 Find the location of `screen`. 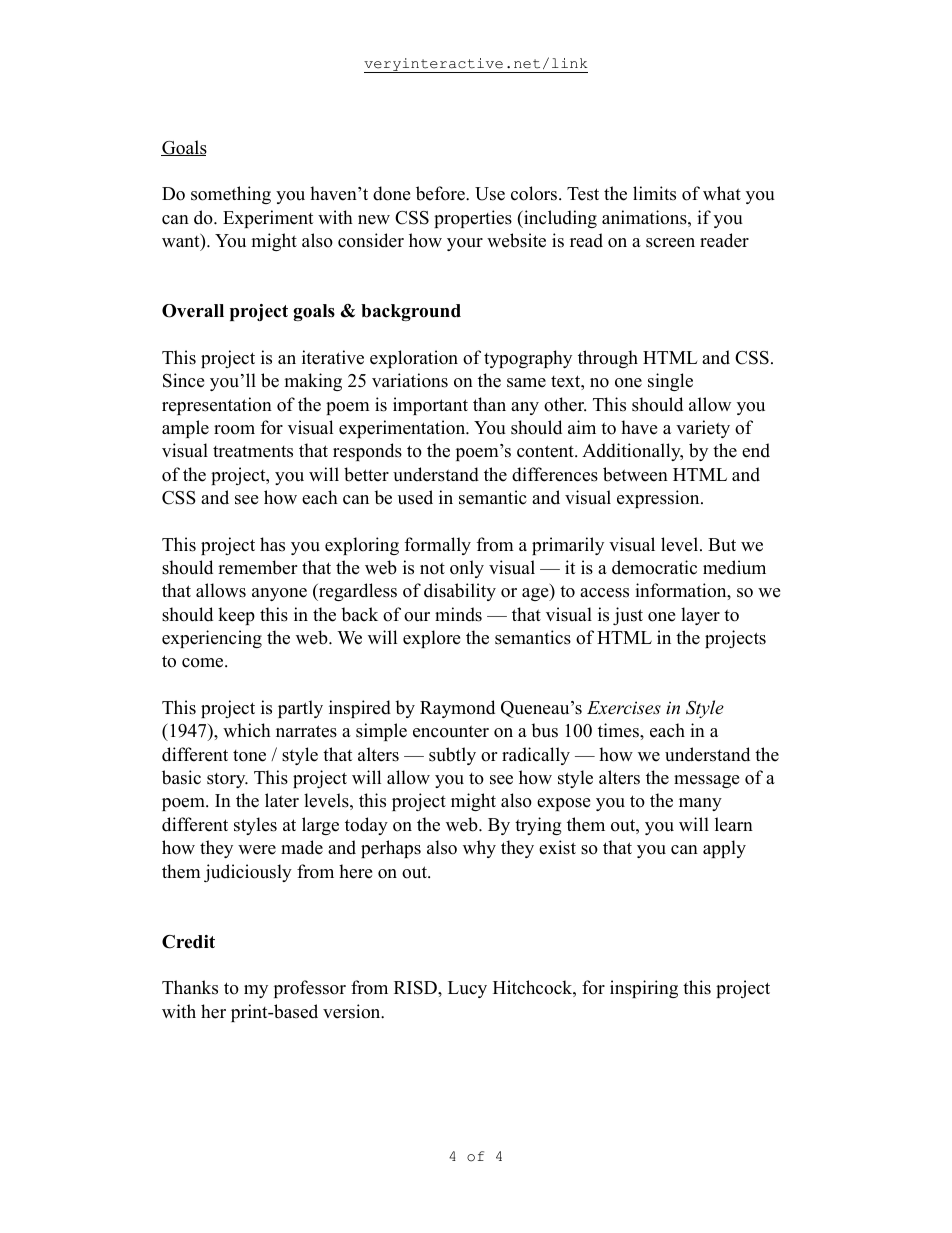

screen is located at coordinates (670, 243).
